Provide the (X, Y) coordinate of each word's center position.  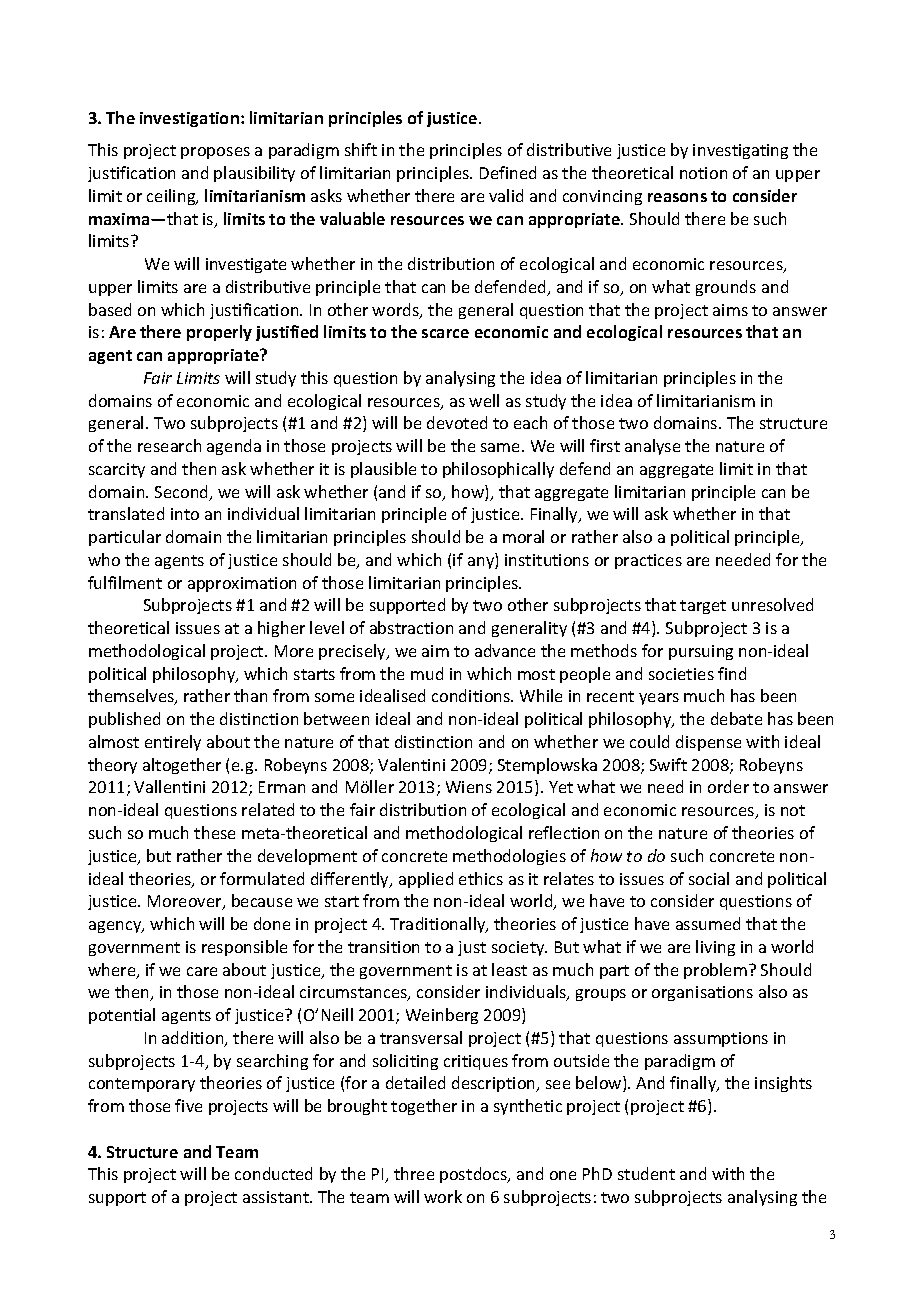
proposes (215, 153)
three (414, 1173)
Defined (508, 172)
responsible (244, 948)
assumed (708, 923)
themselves (132, 697)
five (188, 1105)
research (169, 445)
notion (703, 173)
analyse (652, 447)
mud (427, 673)
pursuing (701, 652)
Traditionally (439, 925)
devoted (457, 422)
